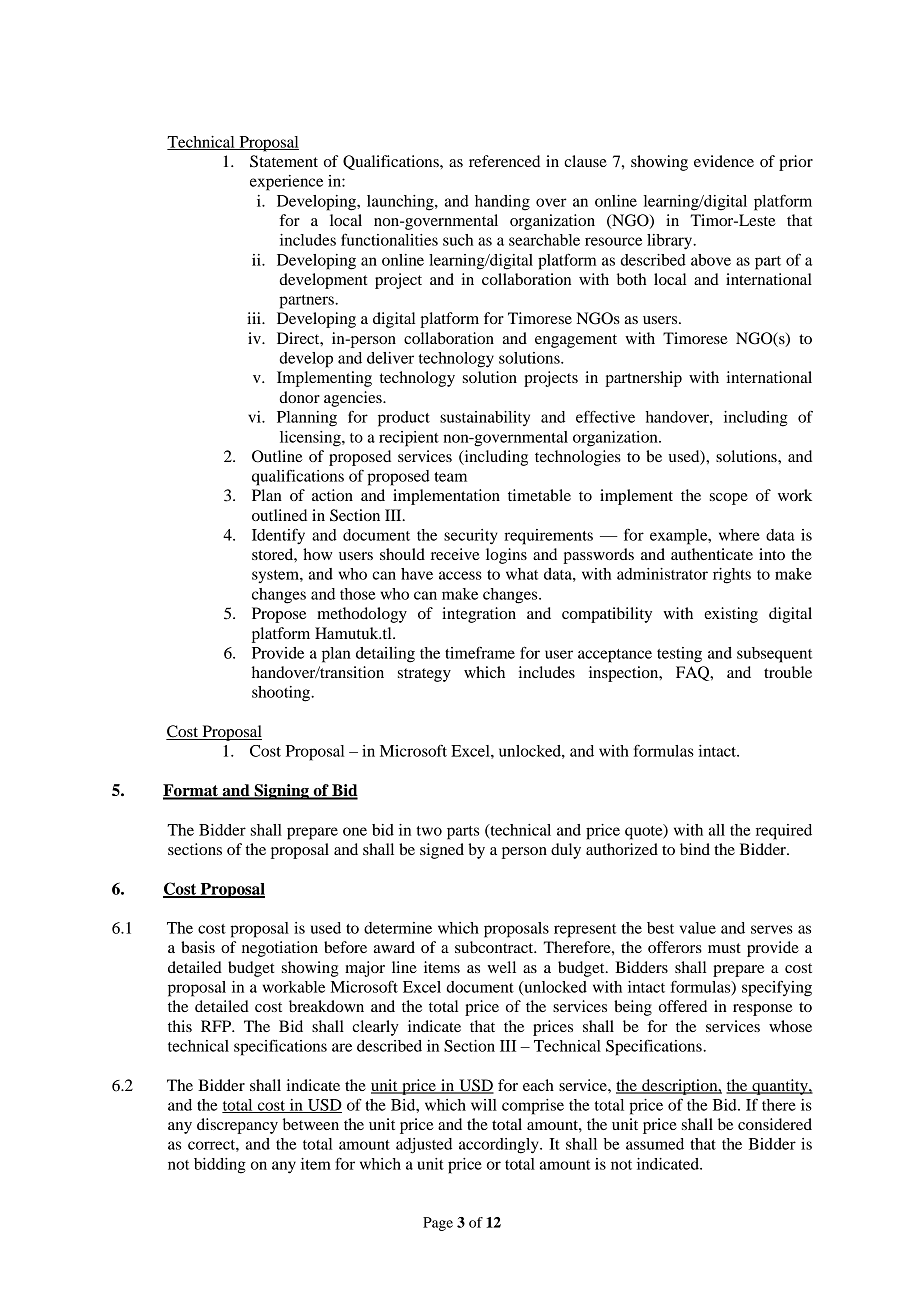  What do you see at coordinates (281, 792) in the screenshot?
I see `Signing` at bounding box center [281, 792].
